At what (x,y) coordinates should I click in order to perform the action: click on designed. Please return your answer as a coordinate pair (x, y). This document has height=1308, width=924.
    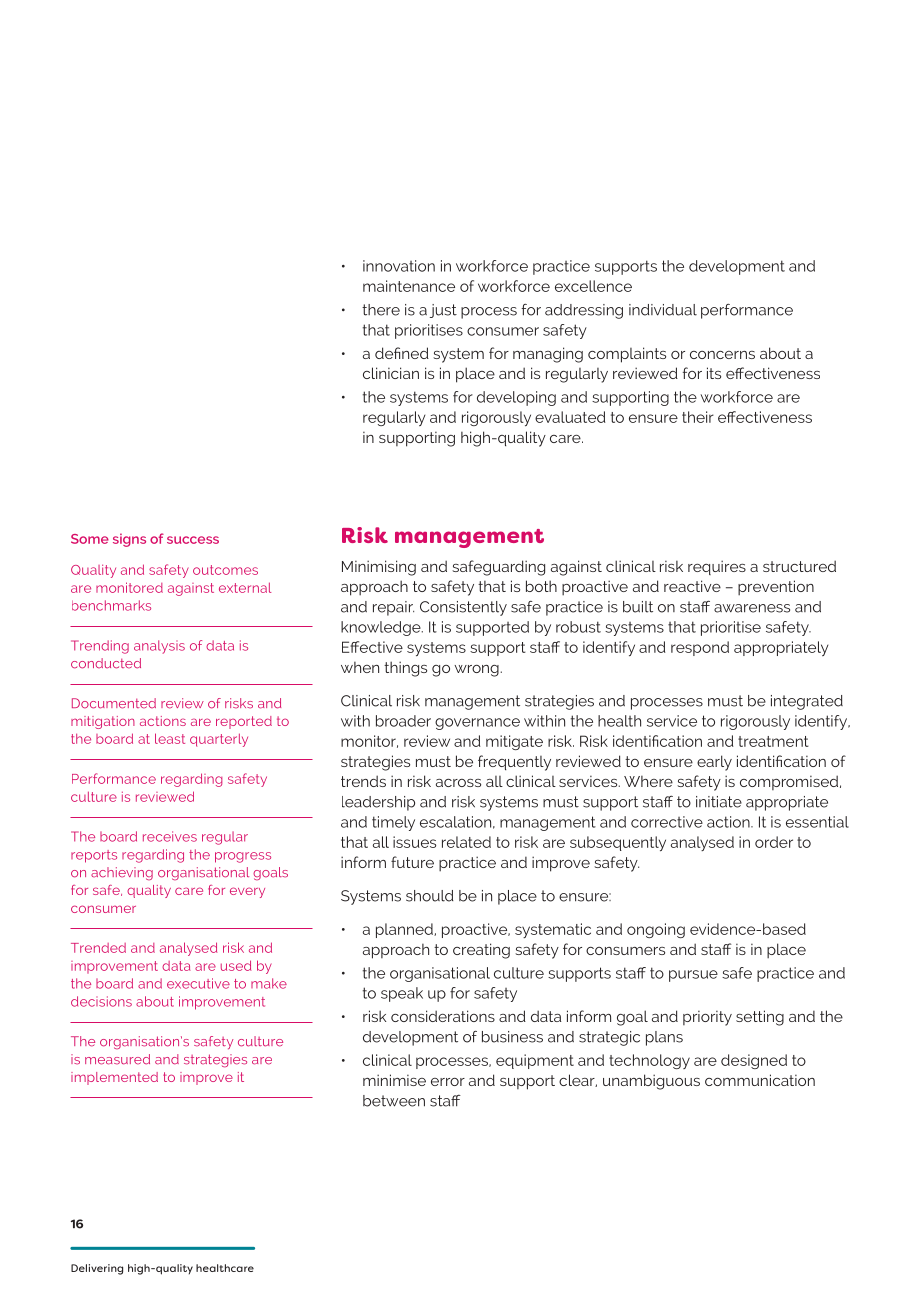
    Looking at the image, I should click on (754, 1061).
